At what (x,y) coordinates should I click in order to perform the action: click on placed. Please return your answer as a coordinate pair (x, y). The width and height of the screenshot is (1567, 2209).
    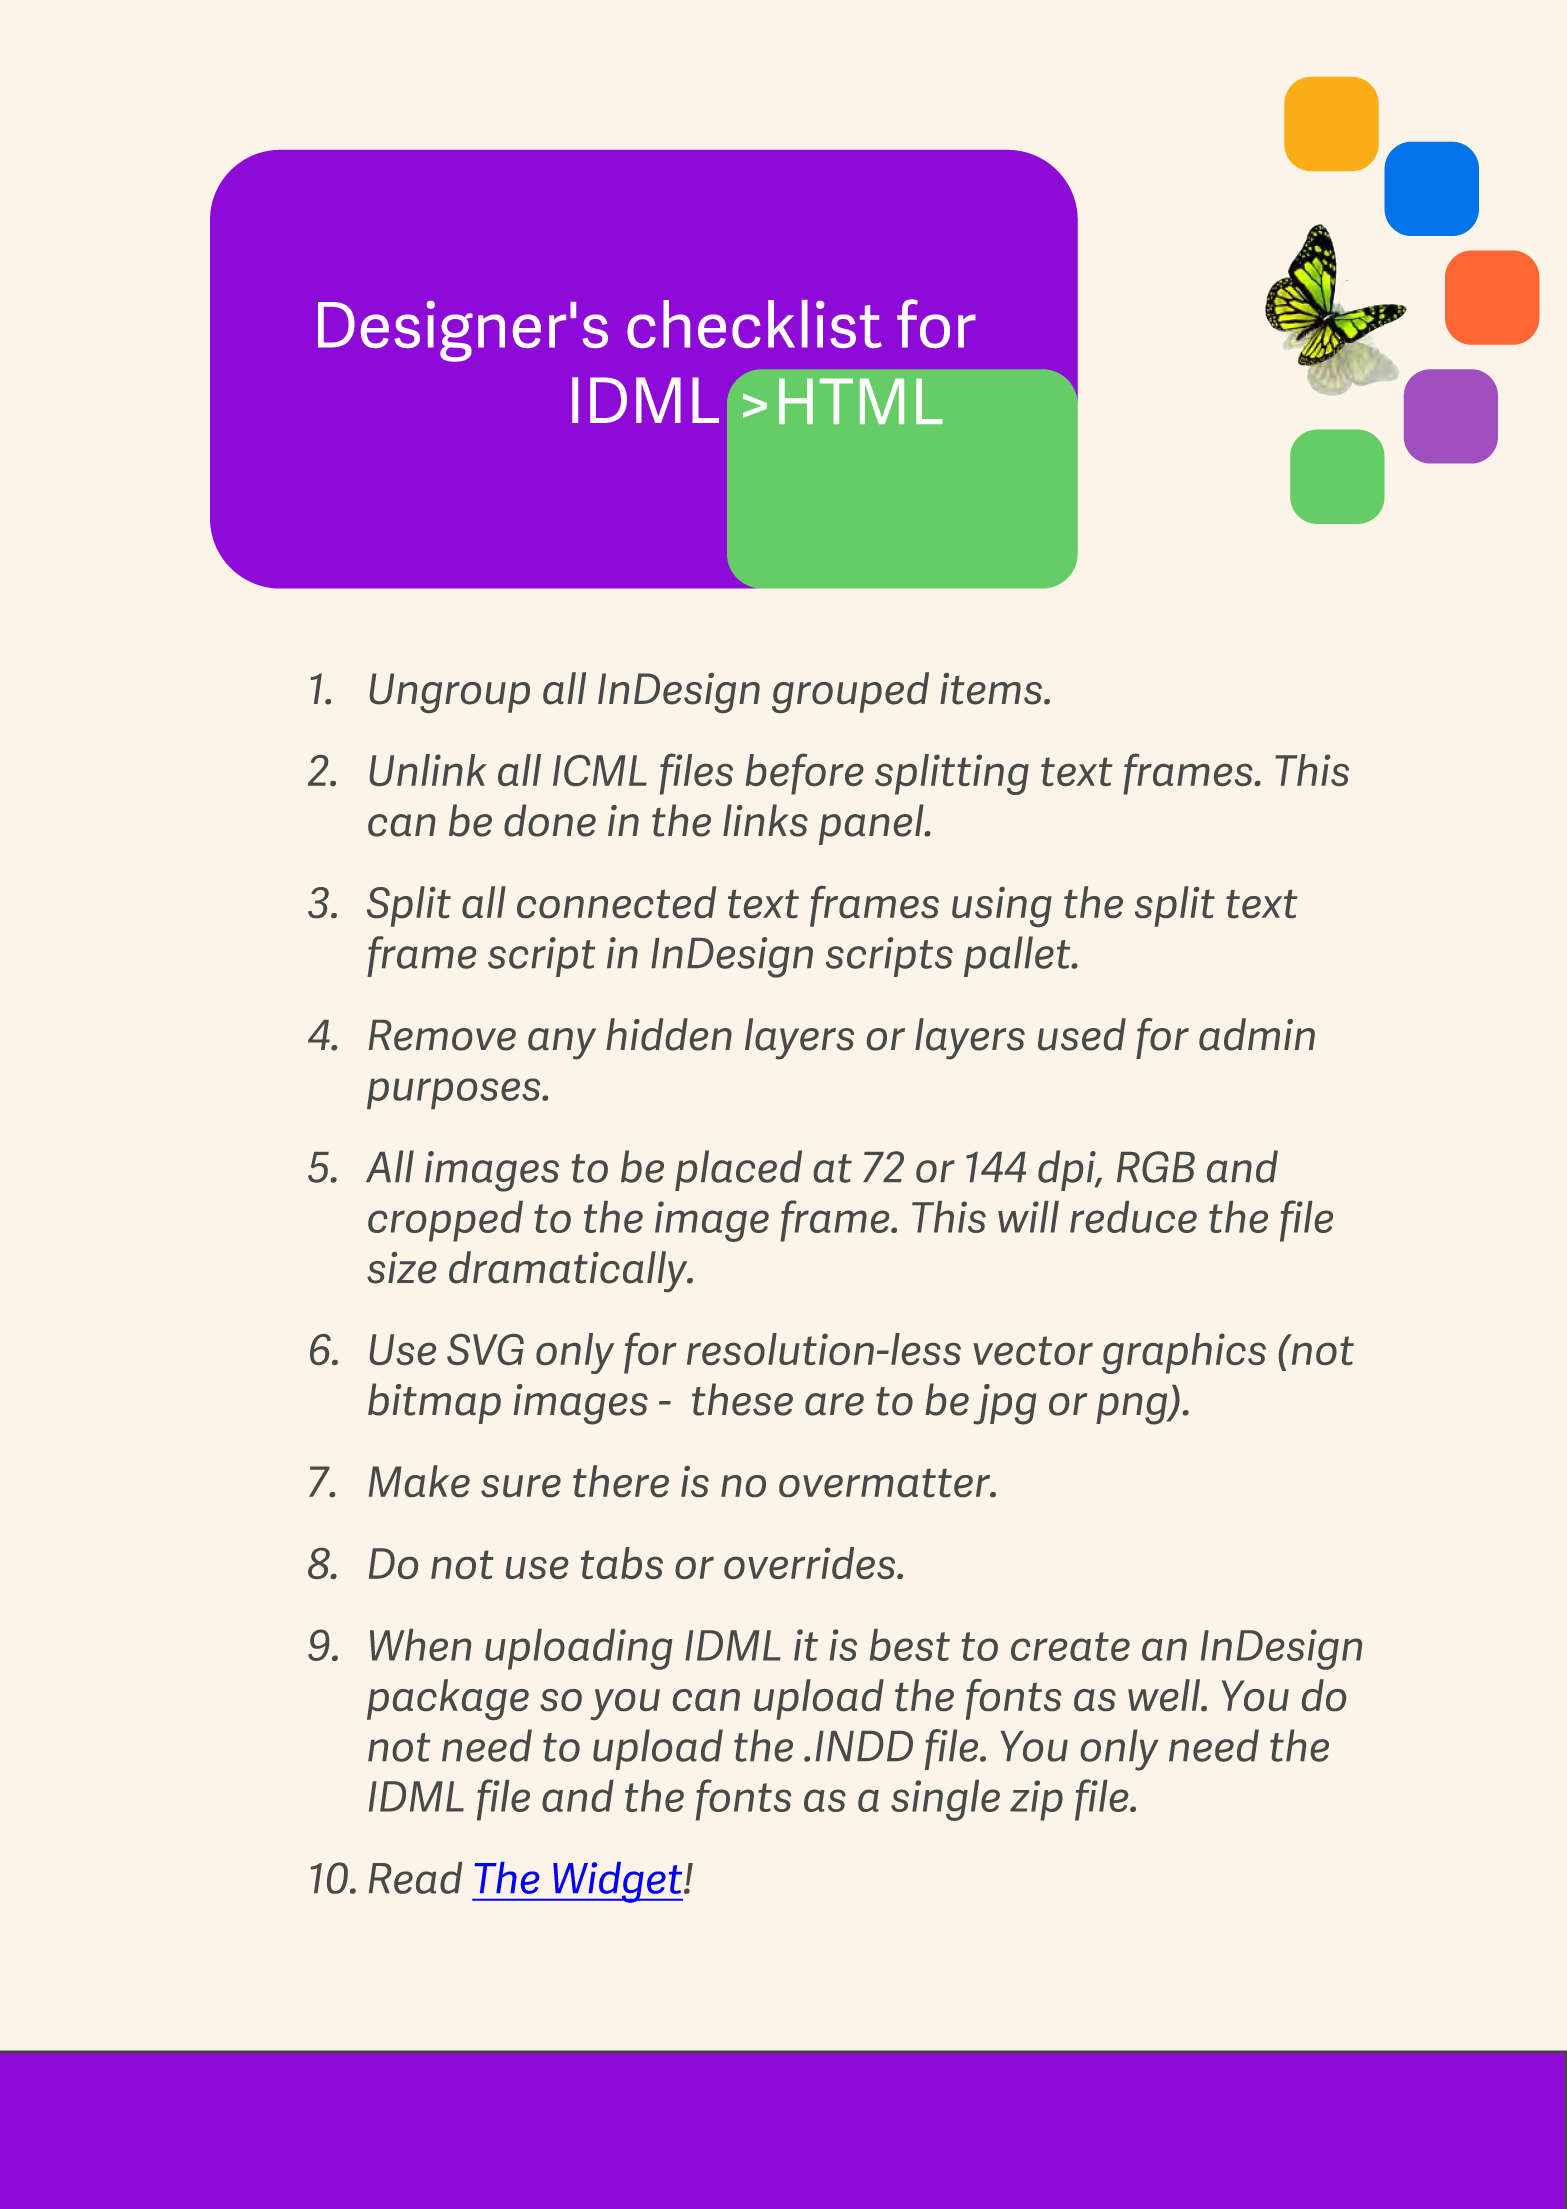
    Looking at the image, I should click on (738, 1170).
